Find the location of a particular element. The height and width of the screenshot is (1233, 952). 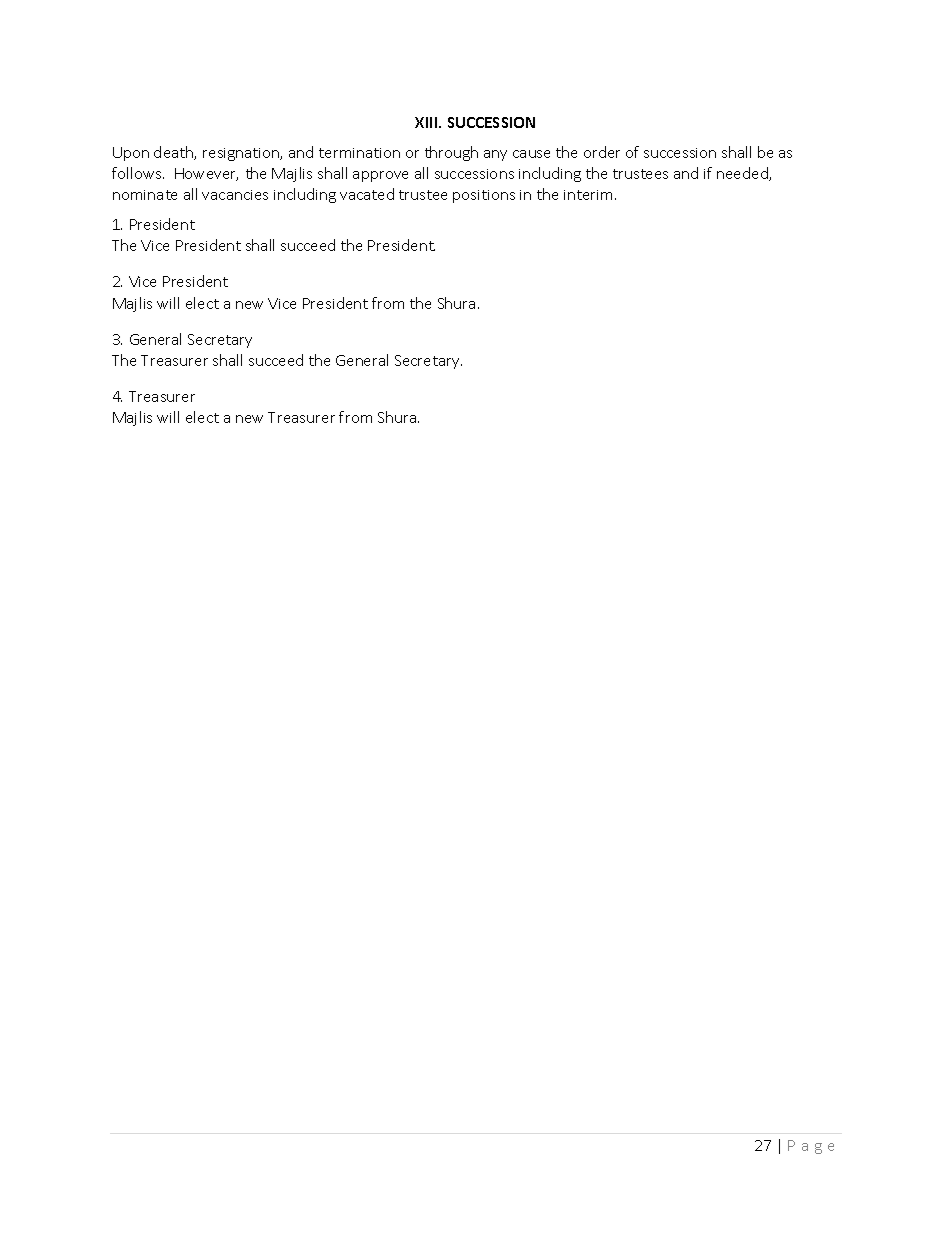

XIII is located at coordinates (427, 122).
